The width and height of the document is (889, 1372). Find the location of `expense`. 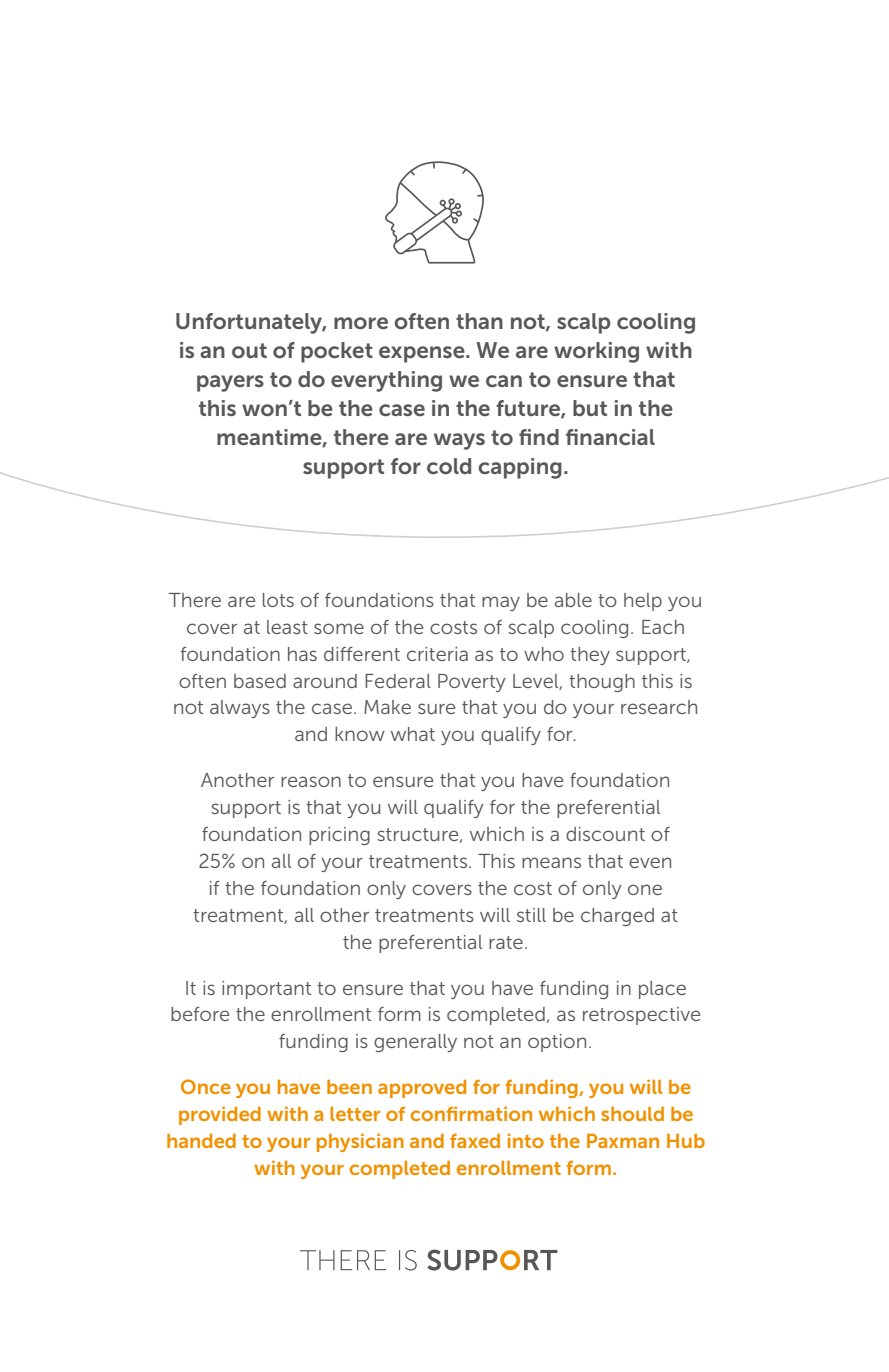

expense is located at coordinates (423, 354).
